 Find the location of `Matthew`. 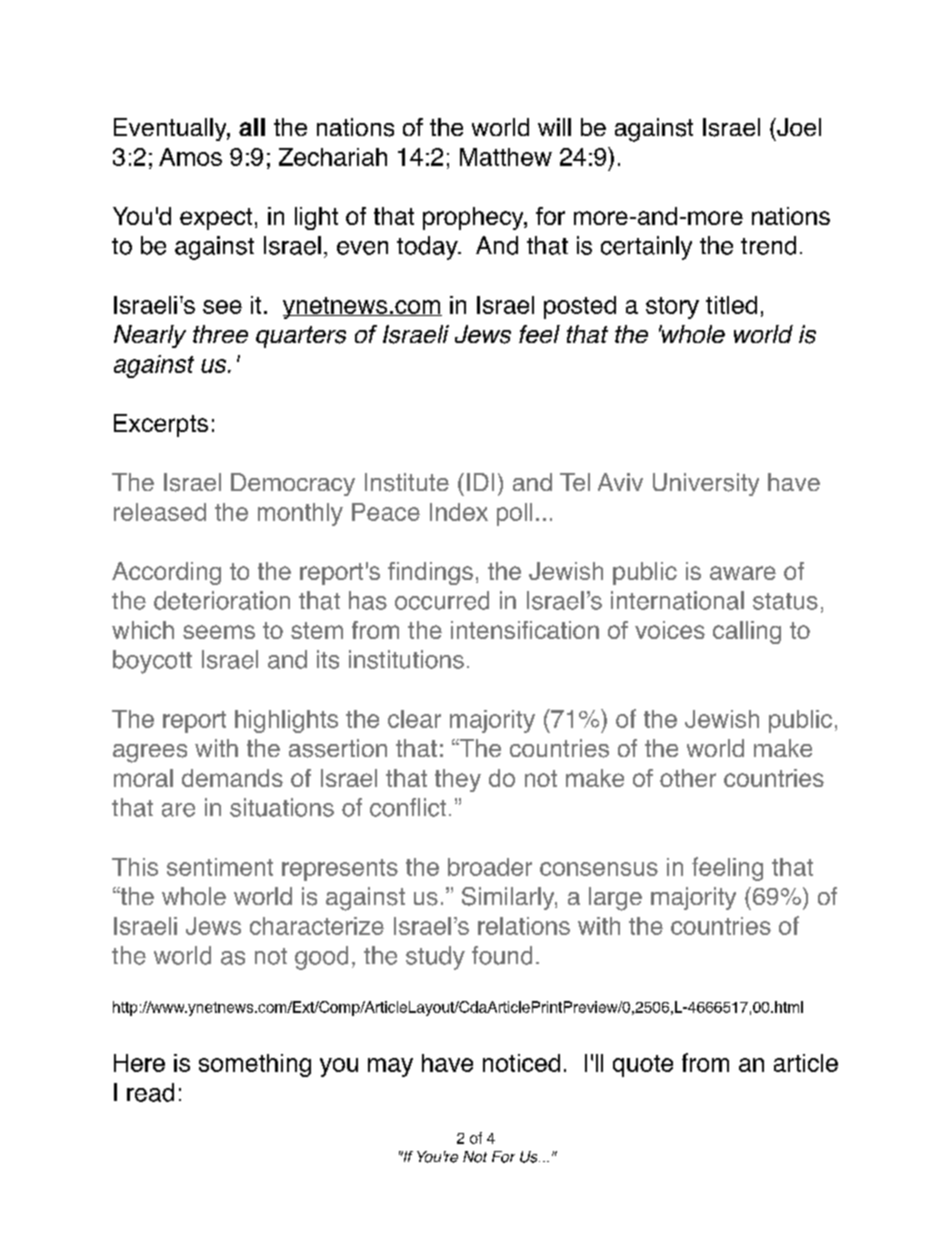

Matthew is located at coordinates (506, 157).
